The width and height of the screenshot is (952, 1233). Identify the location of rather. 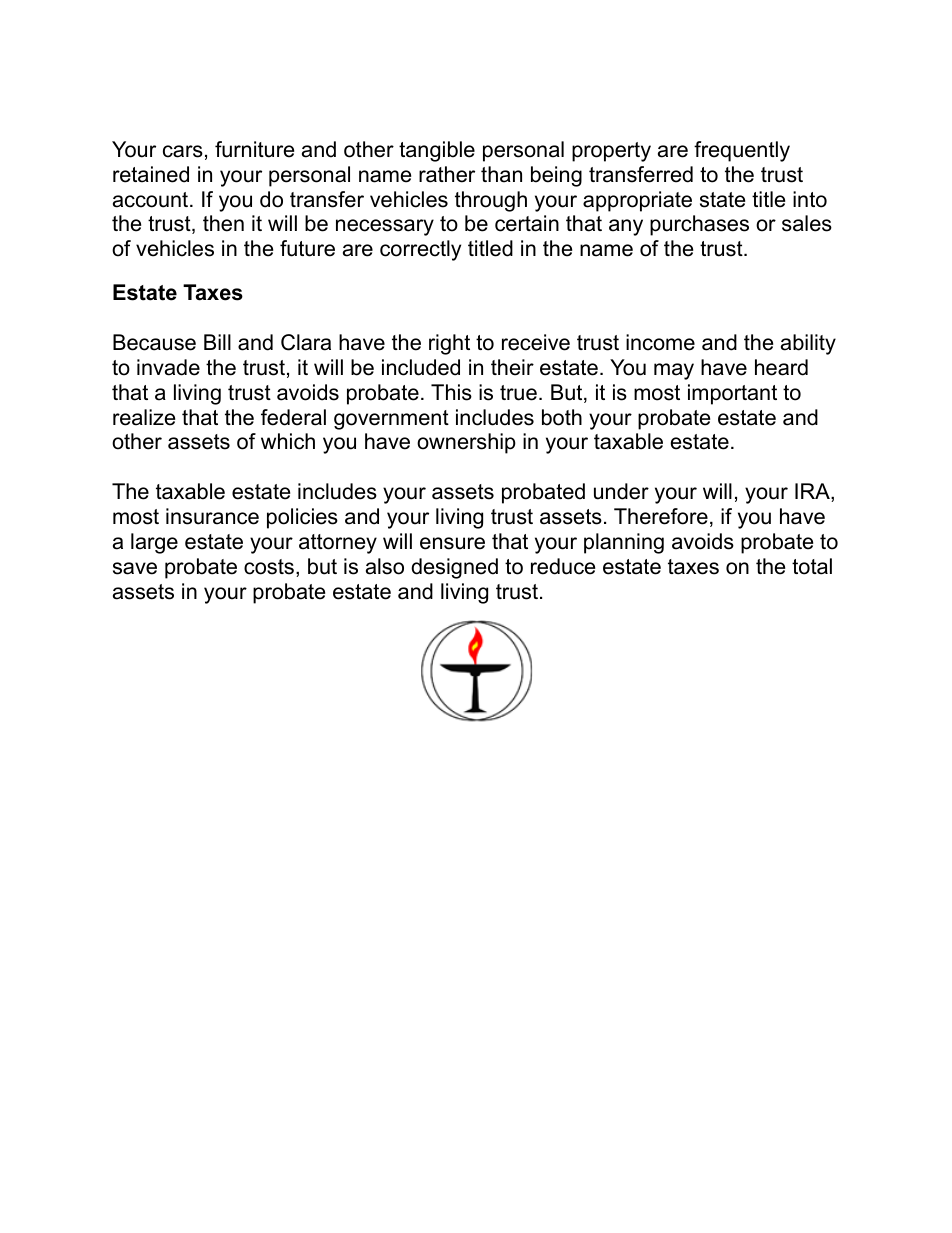
(447, 174).
